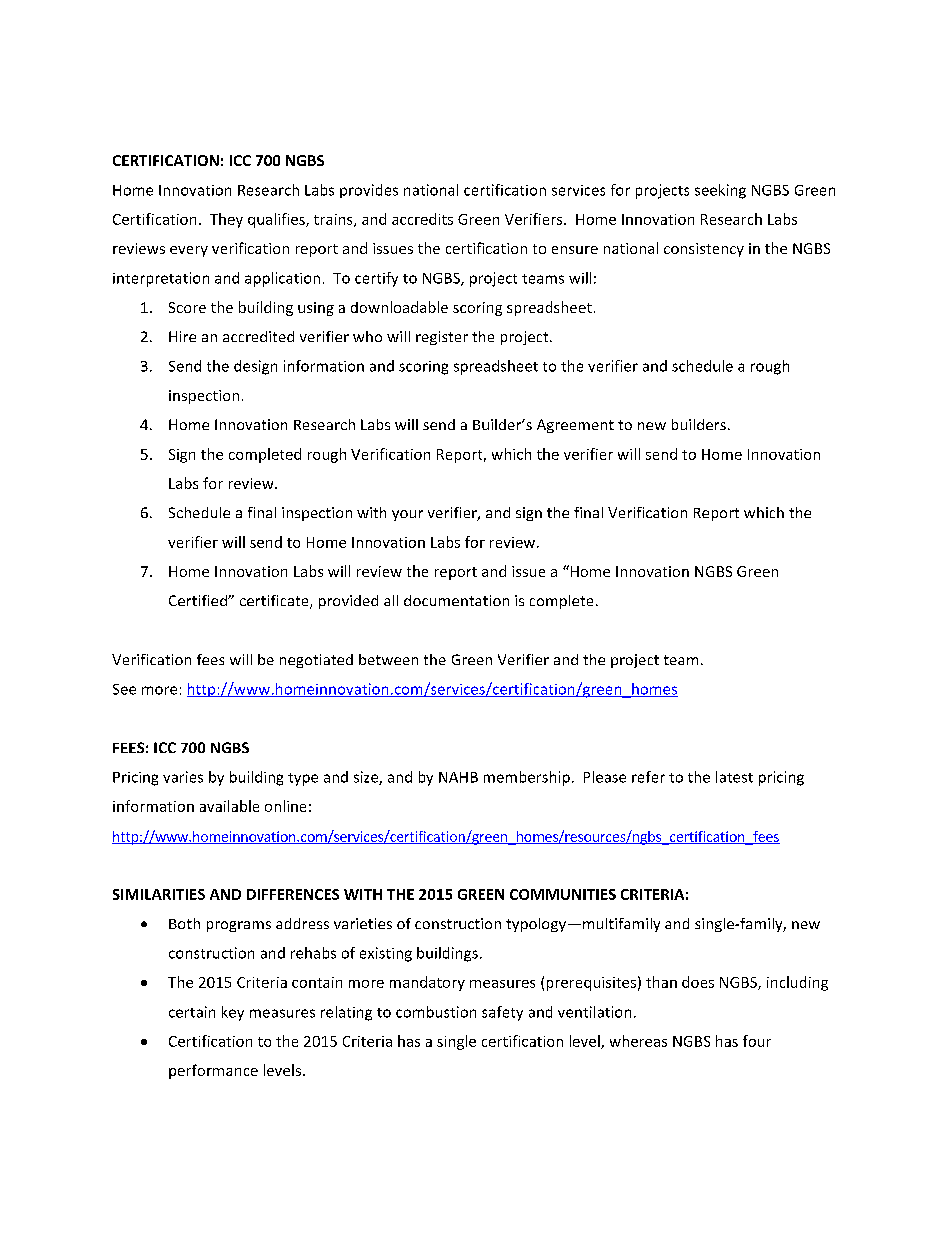  What do you see at coordinates (199, 600) in the document?
I see `Certified` at bounding box center [199, 600].
